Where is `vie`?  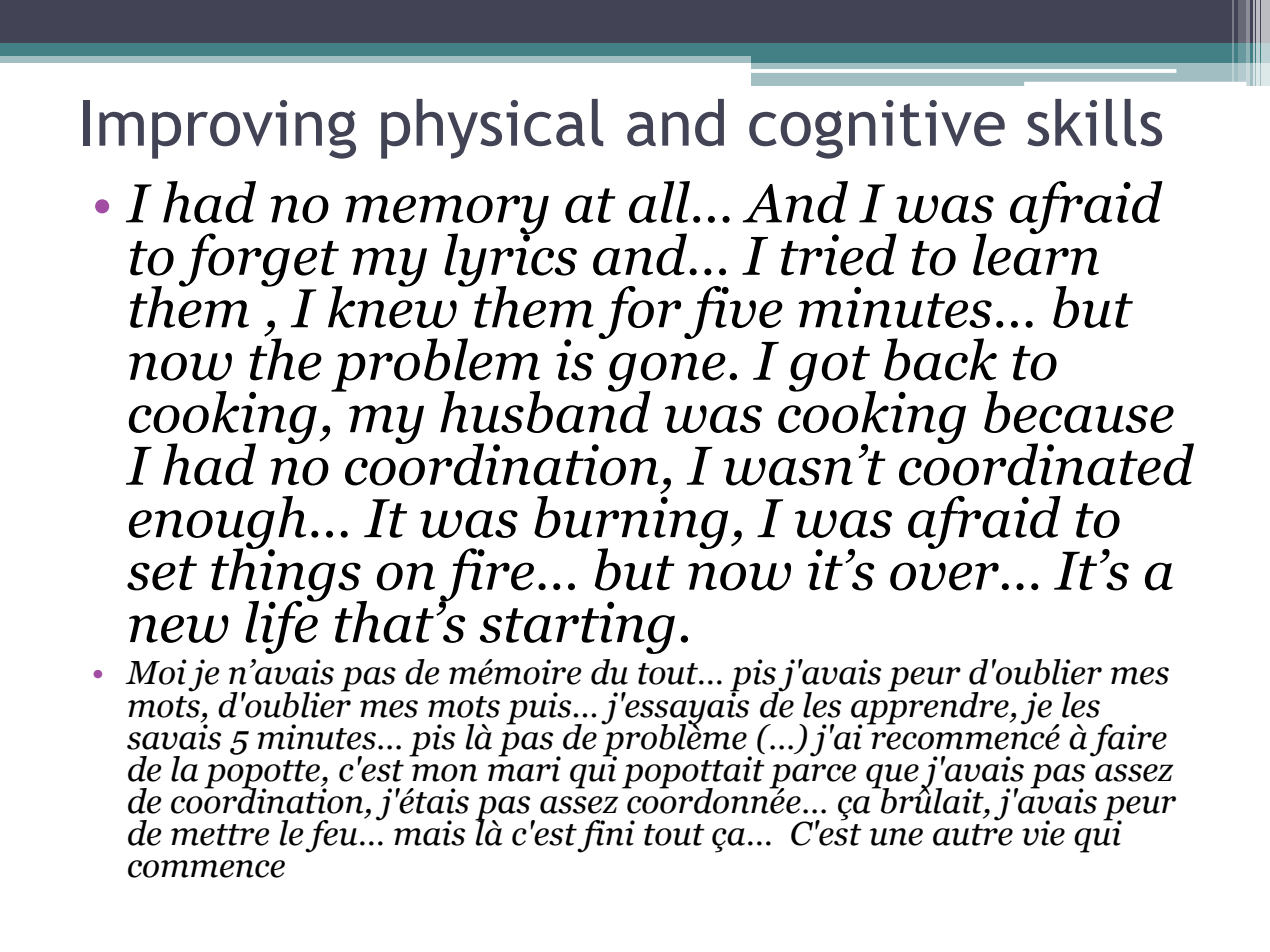 vie is located at coordinates (1043, 833).
